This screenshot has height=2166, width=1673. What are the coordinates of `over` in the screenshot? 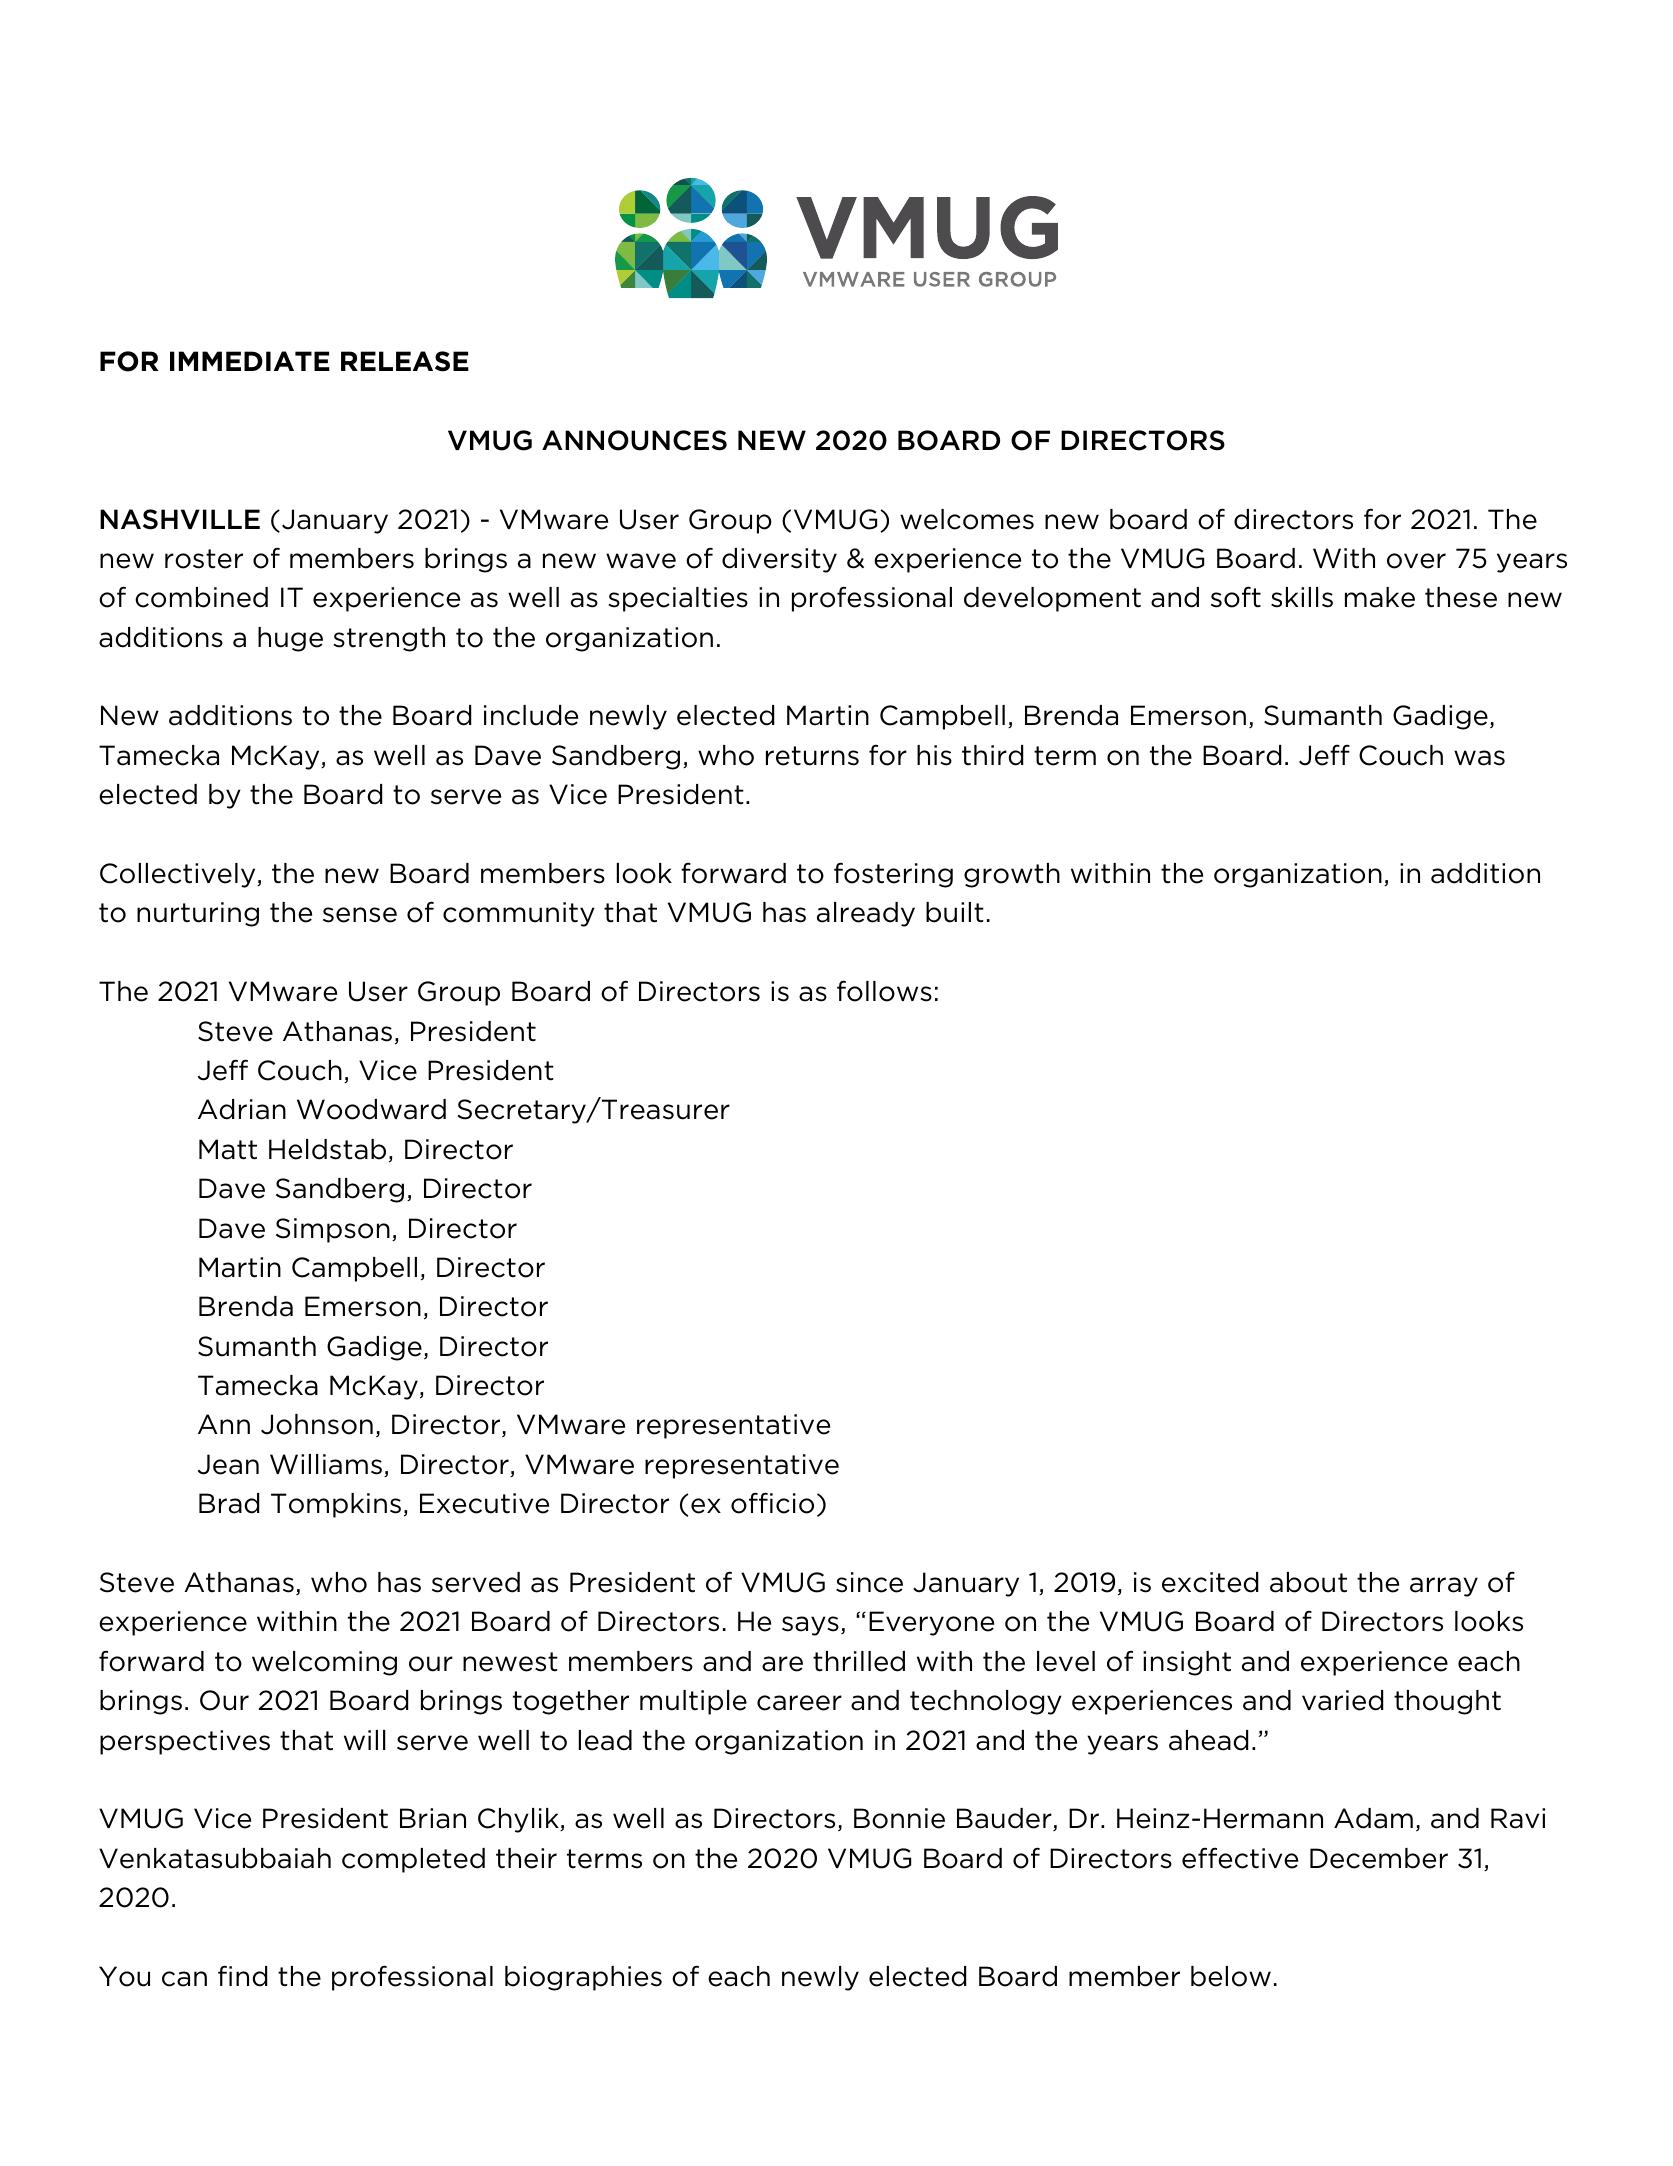 It's located at (1416, 561).
